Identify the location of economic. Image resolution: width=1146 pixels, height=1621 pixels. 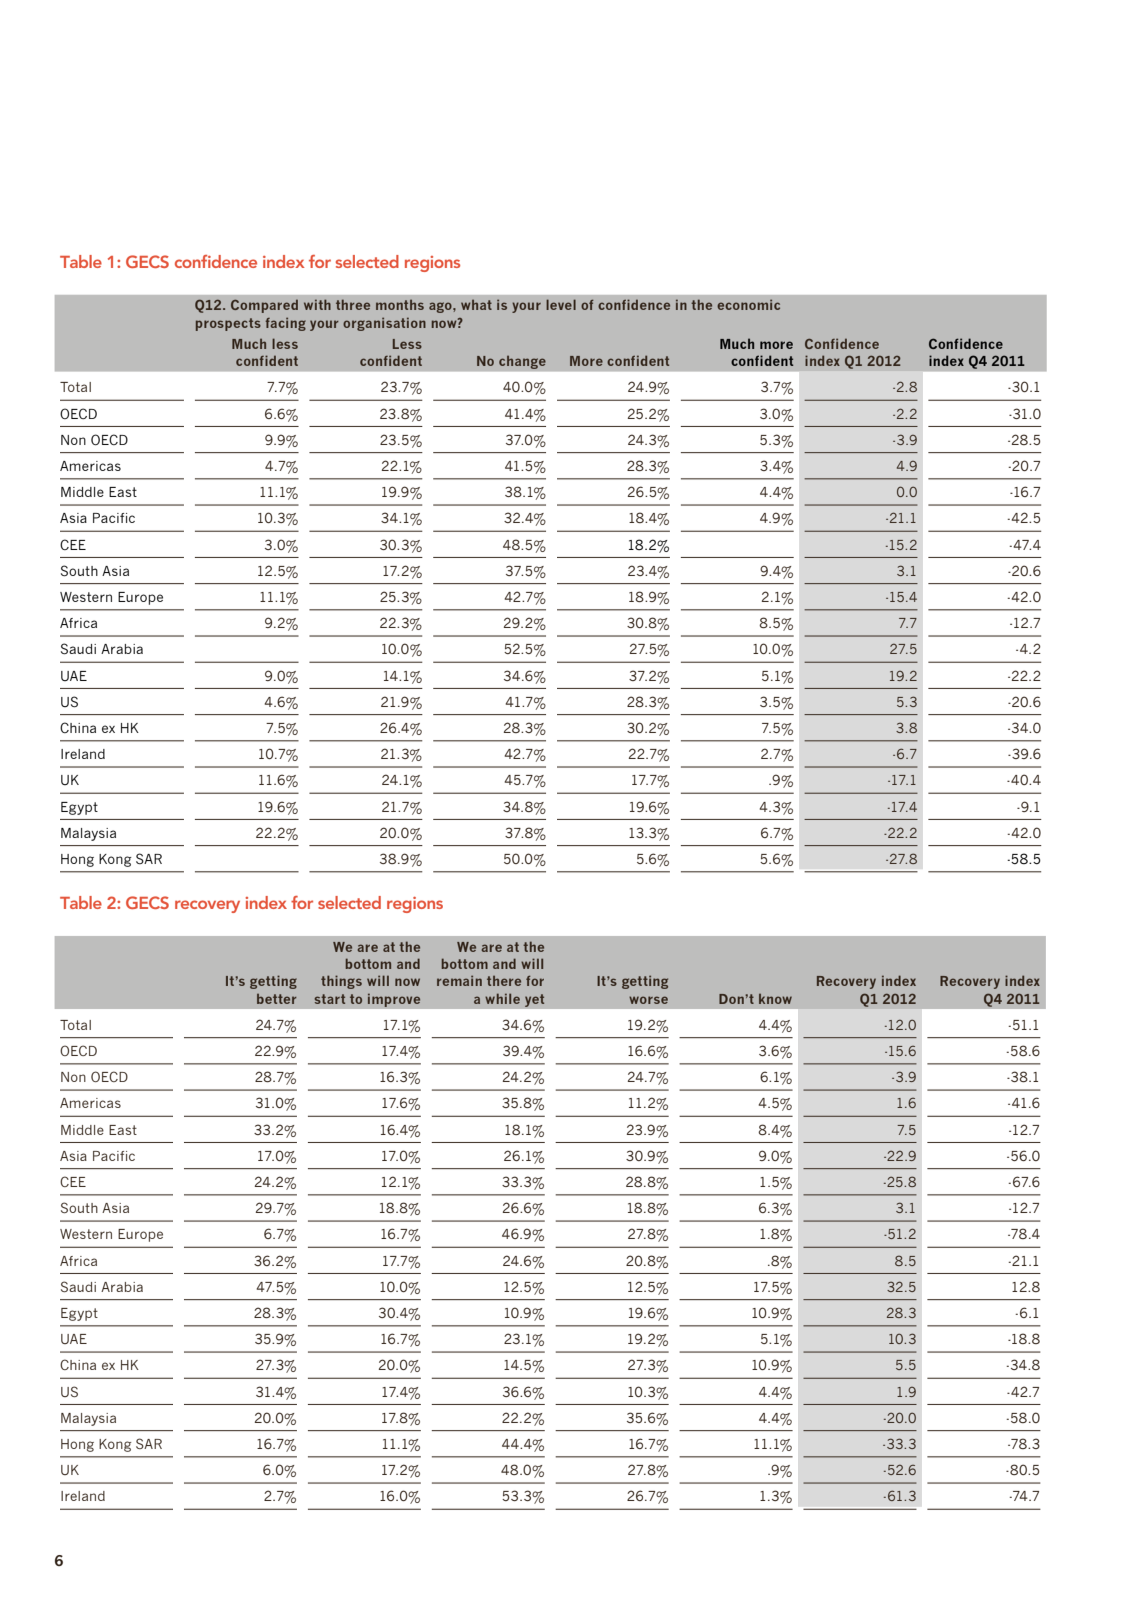
(748, 304).
